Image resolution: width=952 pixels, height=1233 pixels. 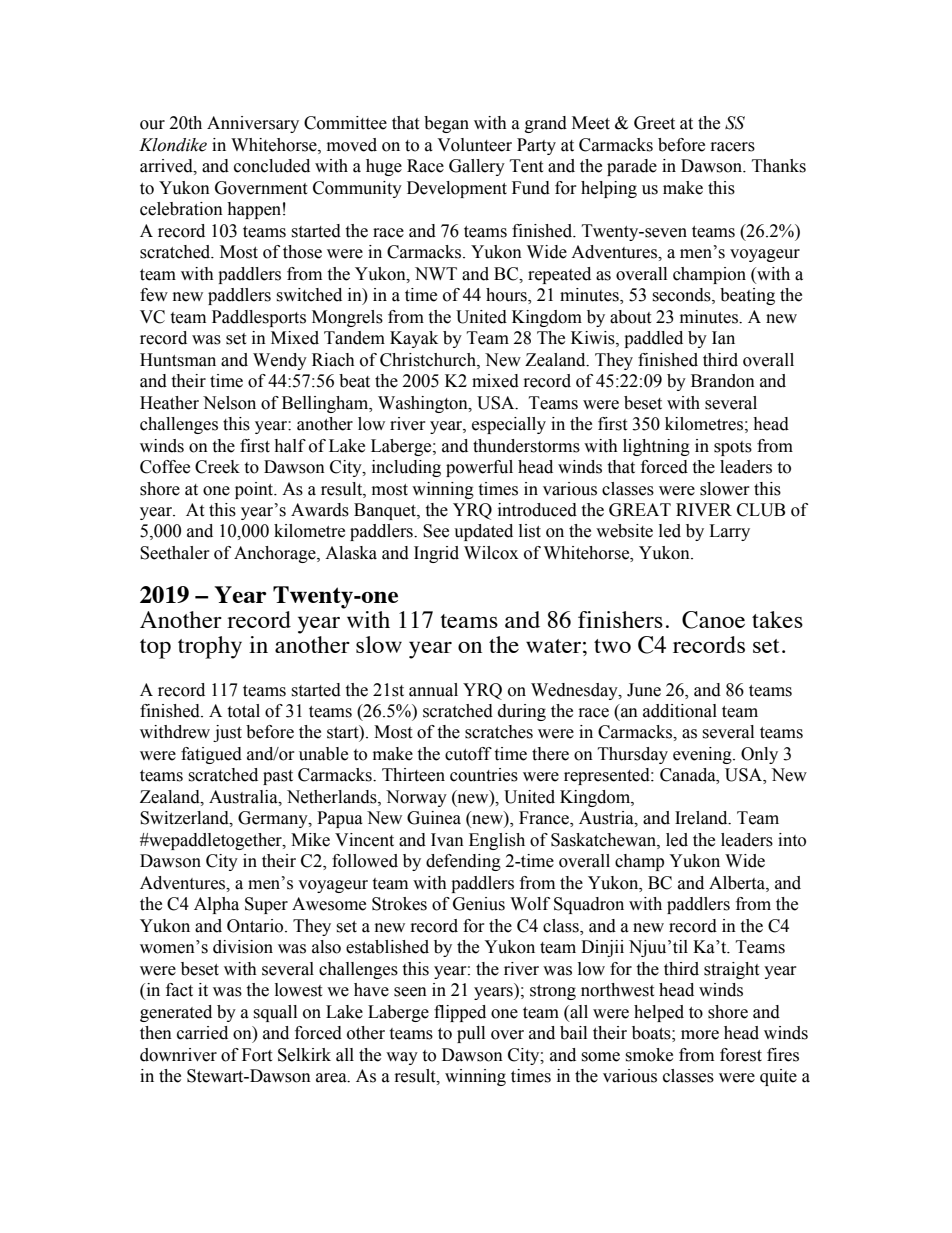 I want to click on Thanks, so click(x=779, y=166).
